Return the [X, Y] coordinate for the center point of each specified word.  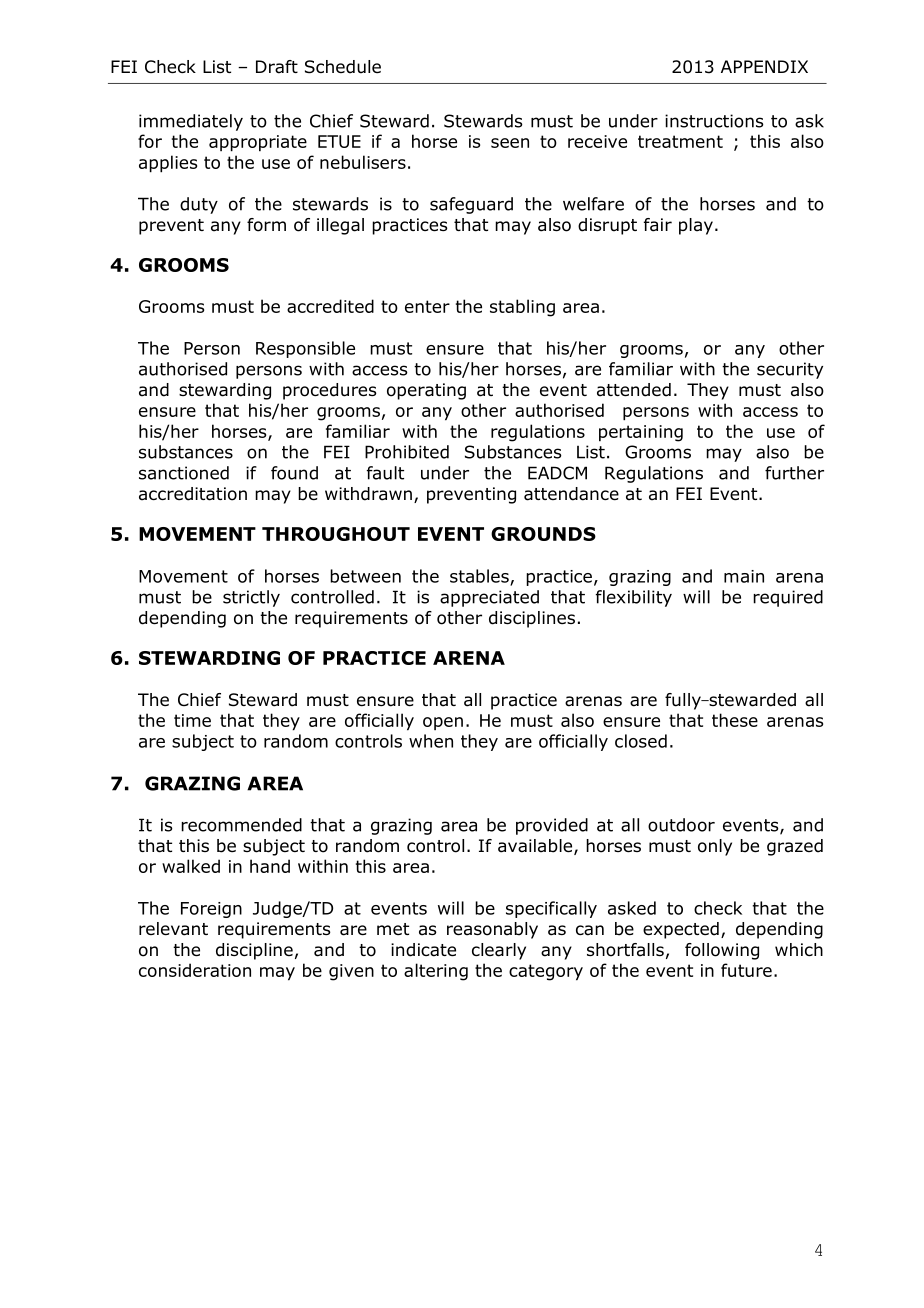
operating [426, 391]
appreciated [489, 598]
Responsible [305, 349]
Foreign [211, 910]
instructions [714, 121]
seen [510, 143]
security [790, 370]
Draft [277, 67]
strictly [251, 598]
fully [684, 701]
